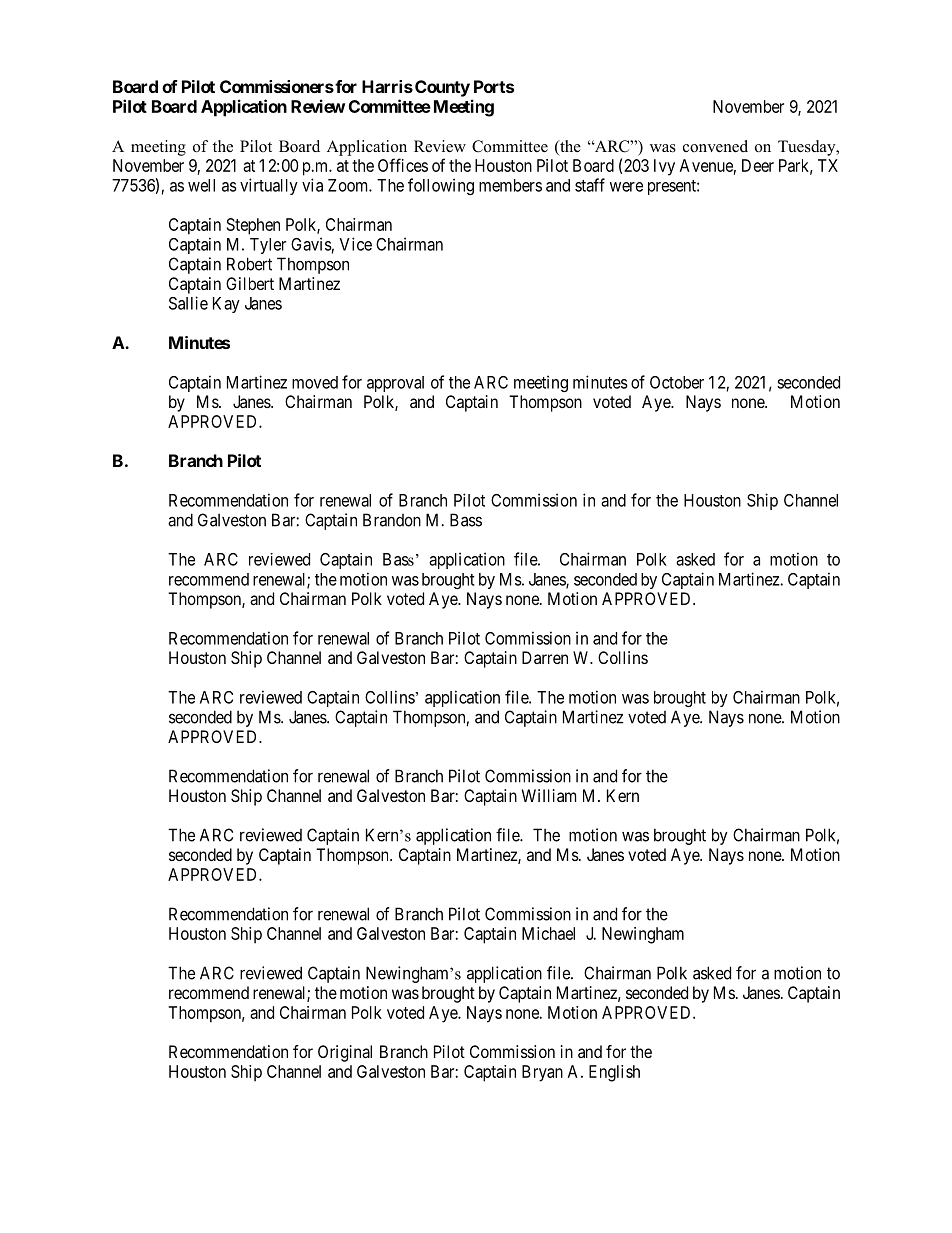  I want to click on Kay, so click(226, 305).
